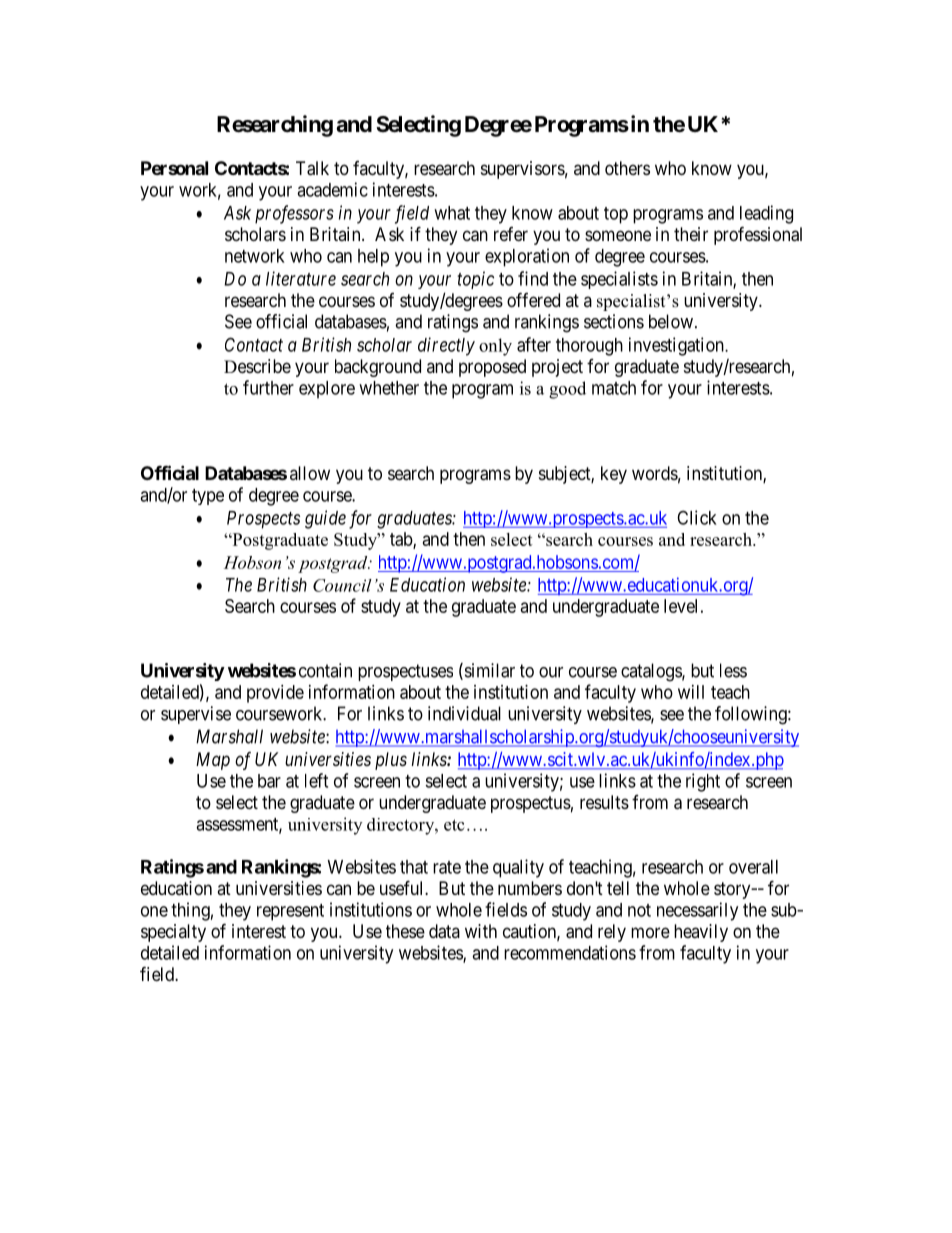 Image resolution: width=952 pixels, height=1233 pixels. Describe the element at coordinates (452, 213) in the document. I see `what` at that location.
